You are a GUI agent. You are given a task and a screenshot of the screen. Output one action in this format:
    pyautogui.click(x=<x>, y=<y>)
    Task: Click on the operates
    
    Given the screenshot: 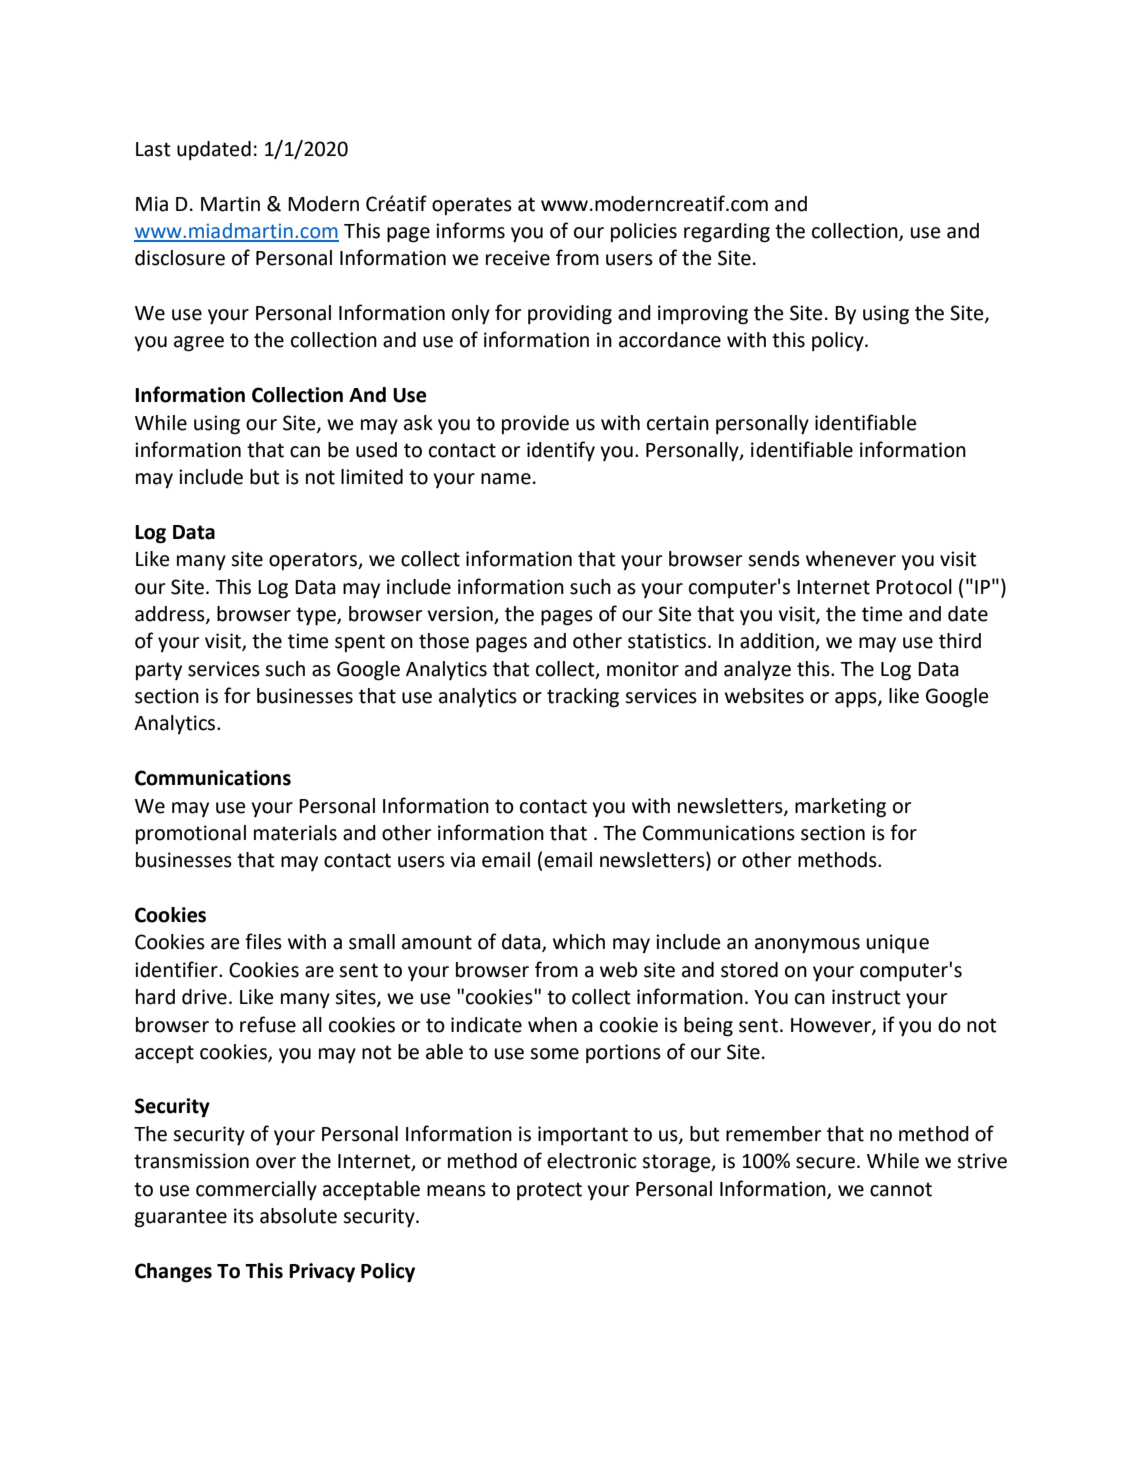 What is the action you would take?
    pyautogui.click(x=472, y=206)
